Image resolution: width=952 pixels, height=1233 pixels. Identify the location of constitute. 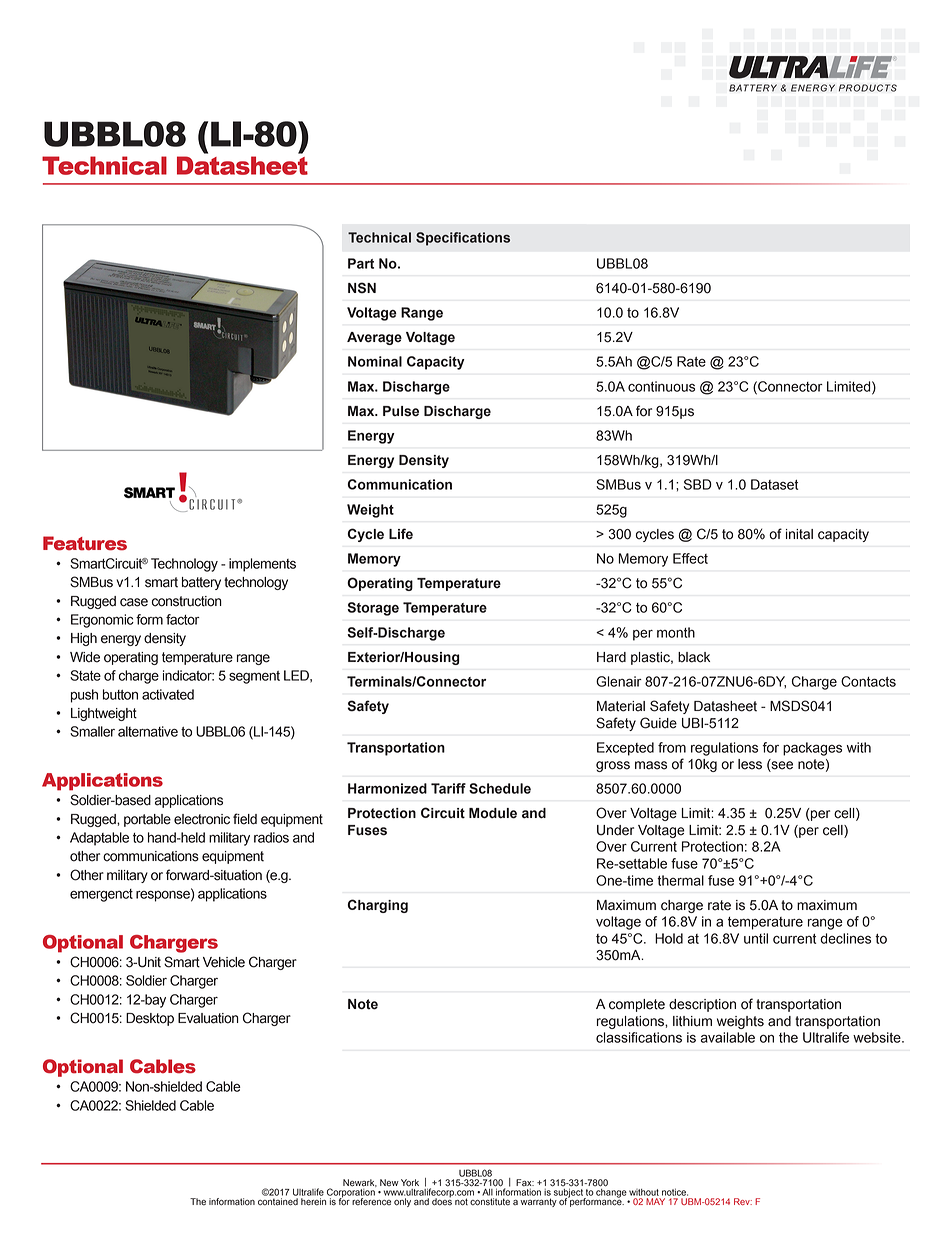
(490, 1202).
